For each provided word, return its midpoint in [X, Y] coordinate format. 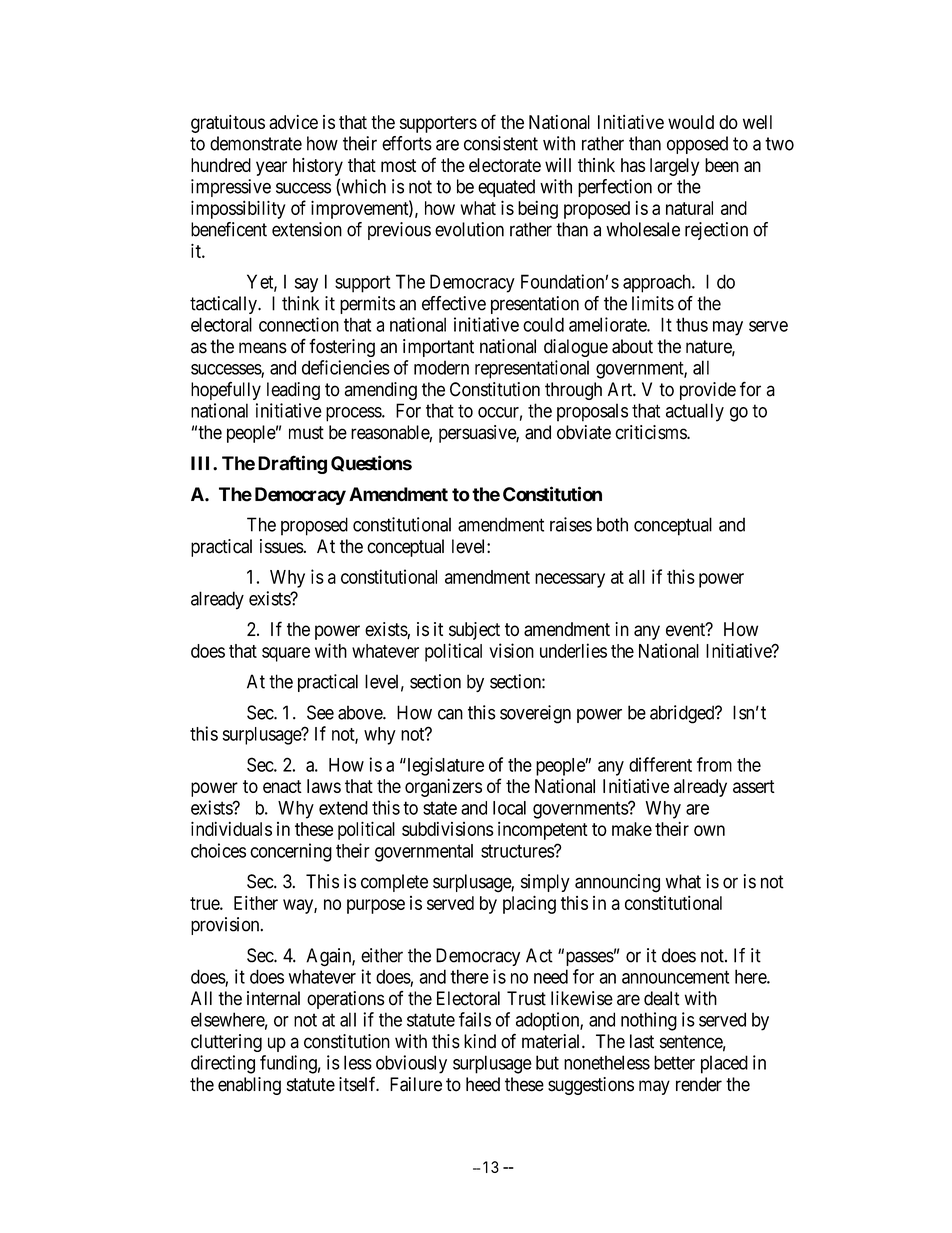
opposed [697, 145]
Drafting [292, 464]
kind [480, 1041]
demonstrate [256, 143]
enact [282, 786]
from [714, 764]
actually [695, 412]
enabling [249, 1086]
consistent [501, 143]
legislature [444, 766]
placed [724, 1064]
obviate [584, 432]
